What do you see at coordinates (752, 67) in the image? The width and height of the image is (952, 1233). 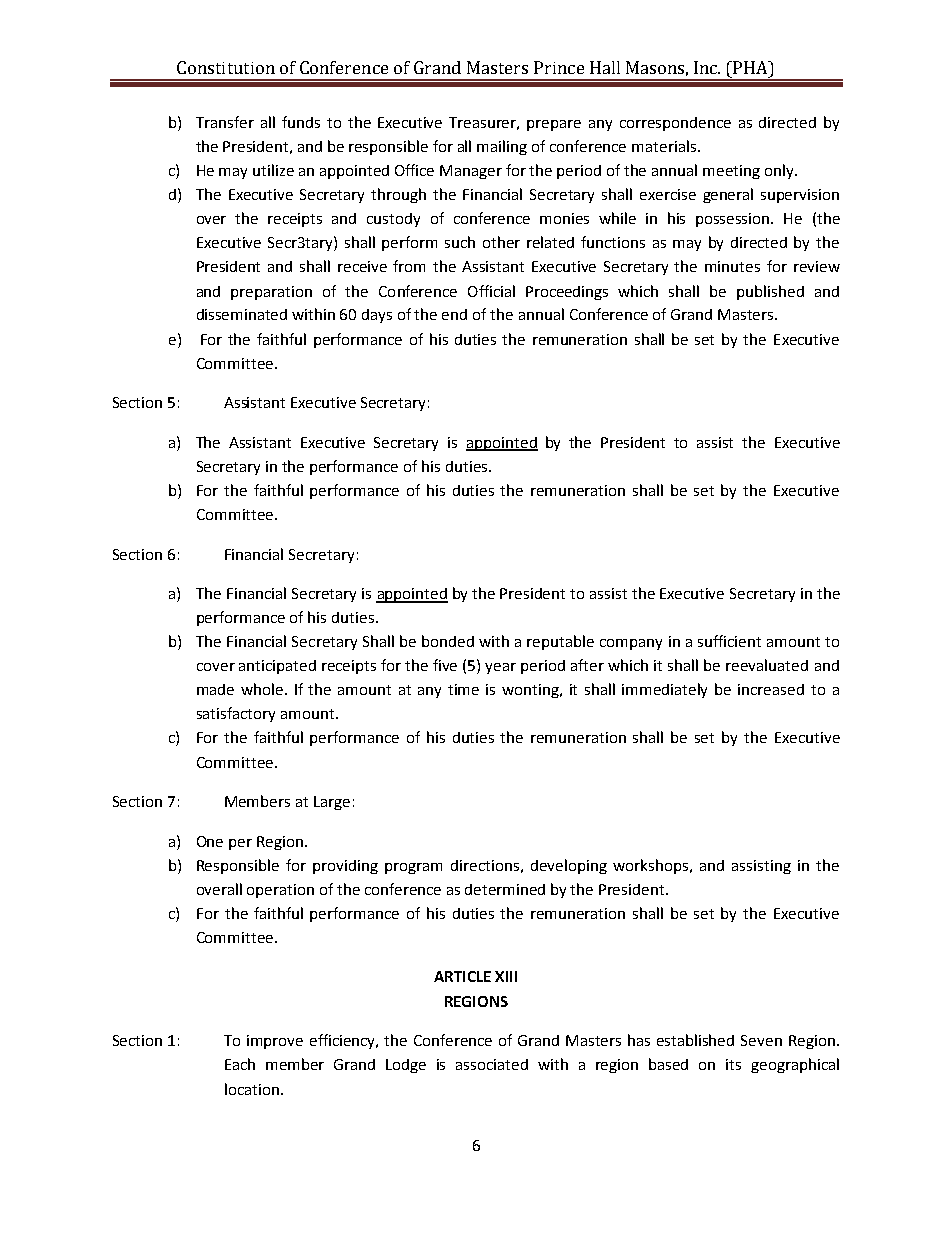 I see `PHA` at bounding box center [752, 67].
